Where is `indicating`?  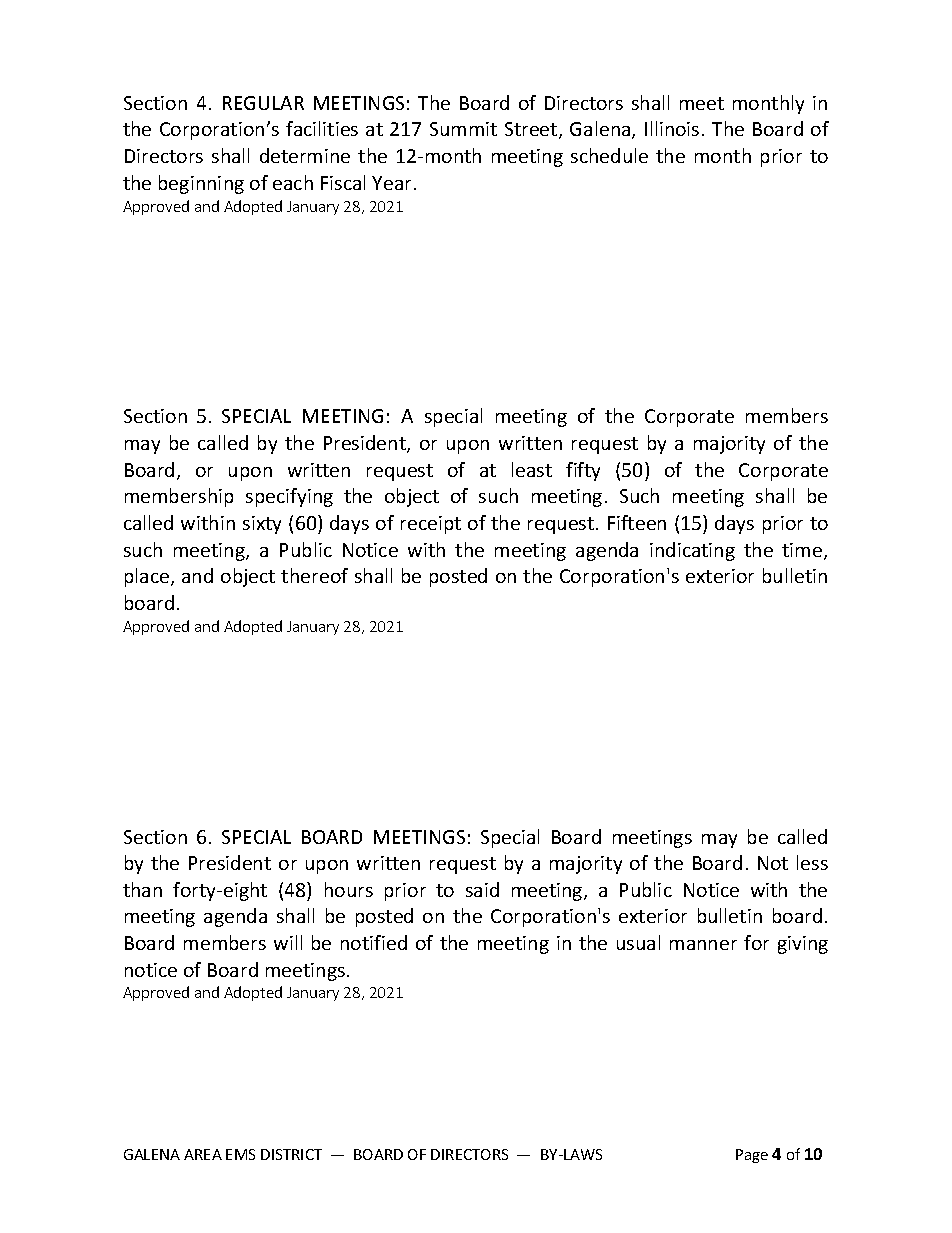 indicating is located at coordinates (692, 551).
